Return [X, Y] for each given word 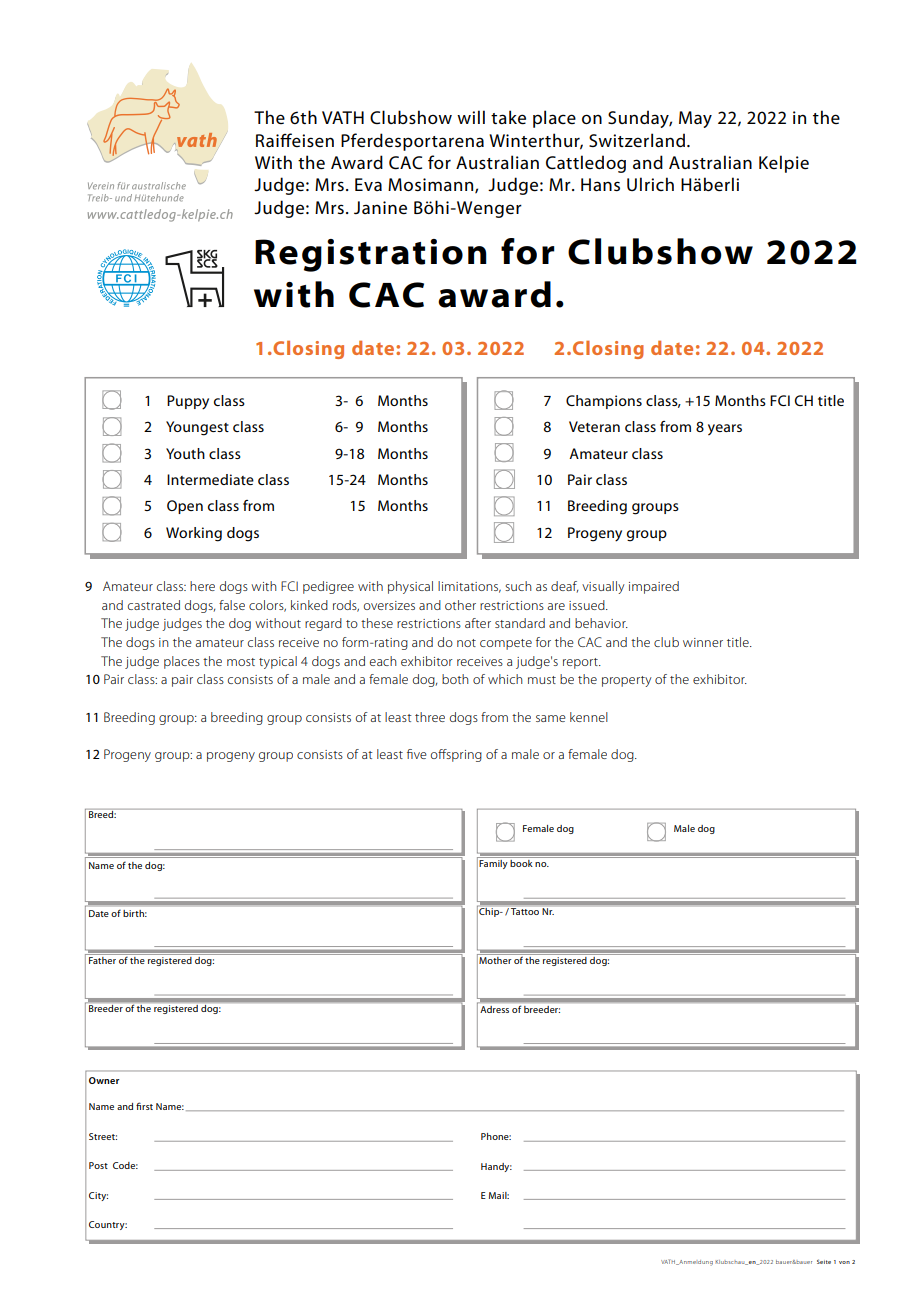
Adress [494, 1009]
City [98, 1196]
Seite [824, 1261]
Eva [368, 184]
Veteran [594, 426]
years [725, 430]
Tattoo [525, 911]
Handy [496, 1167]
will [471, 117]
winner [703, 642]
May [695, 119]
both [455, 679]
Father [102, 960]
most [241, 662]
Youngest [197, 428]
